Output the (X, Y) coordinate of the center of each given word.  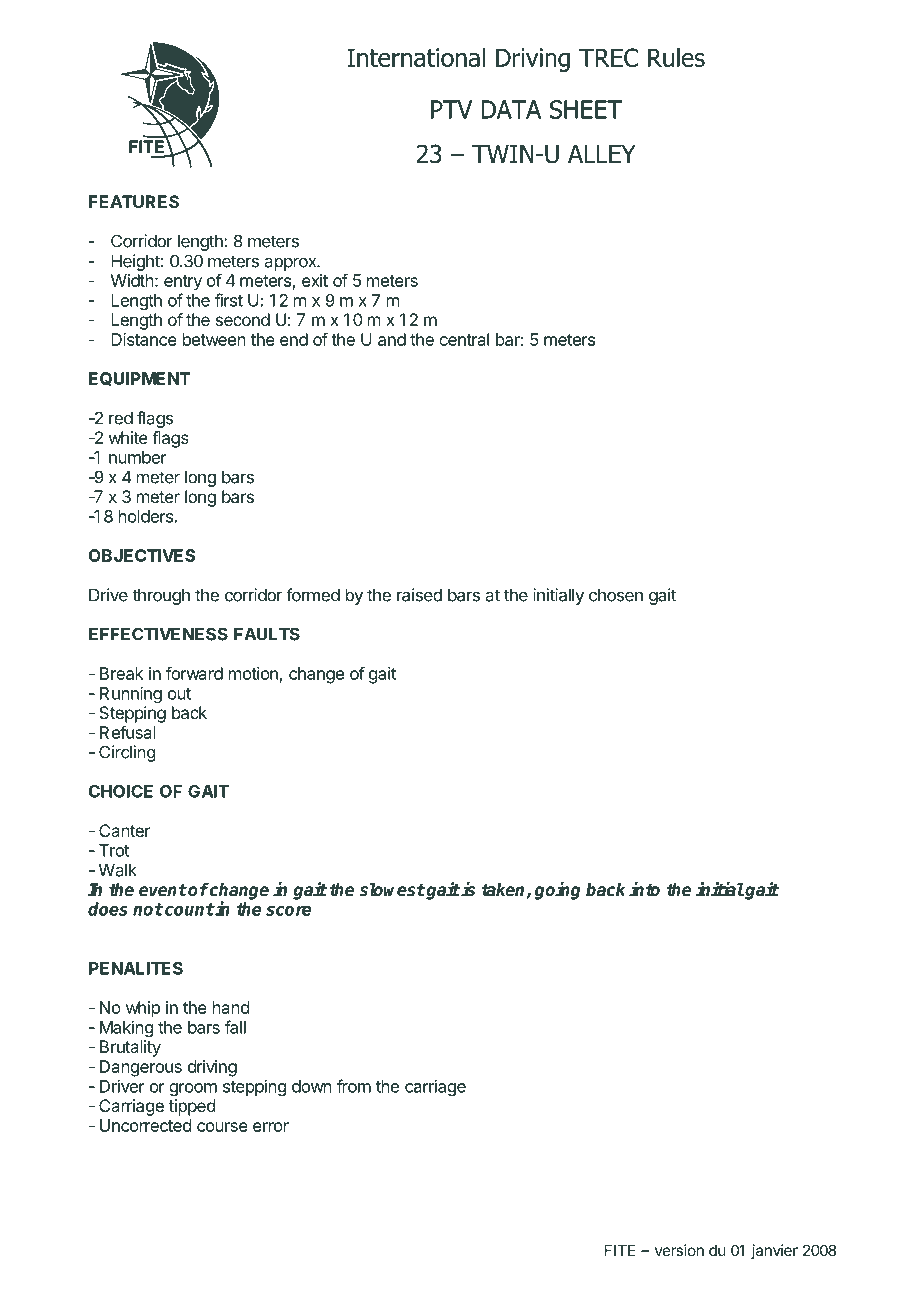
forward (194, 673)
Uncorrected (145, 1125)
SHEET (586, 109)
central (464, 339)
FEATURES (134, 201)
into (644, 889)
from (354, 1086)
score (288, 911)
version (679, 1250)
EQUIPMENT (139, 379)
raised (419, 595)
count (189, 909)
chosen (616, 595)
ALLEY (602, 154)
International (416, 57)
